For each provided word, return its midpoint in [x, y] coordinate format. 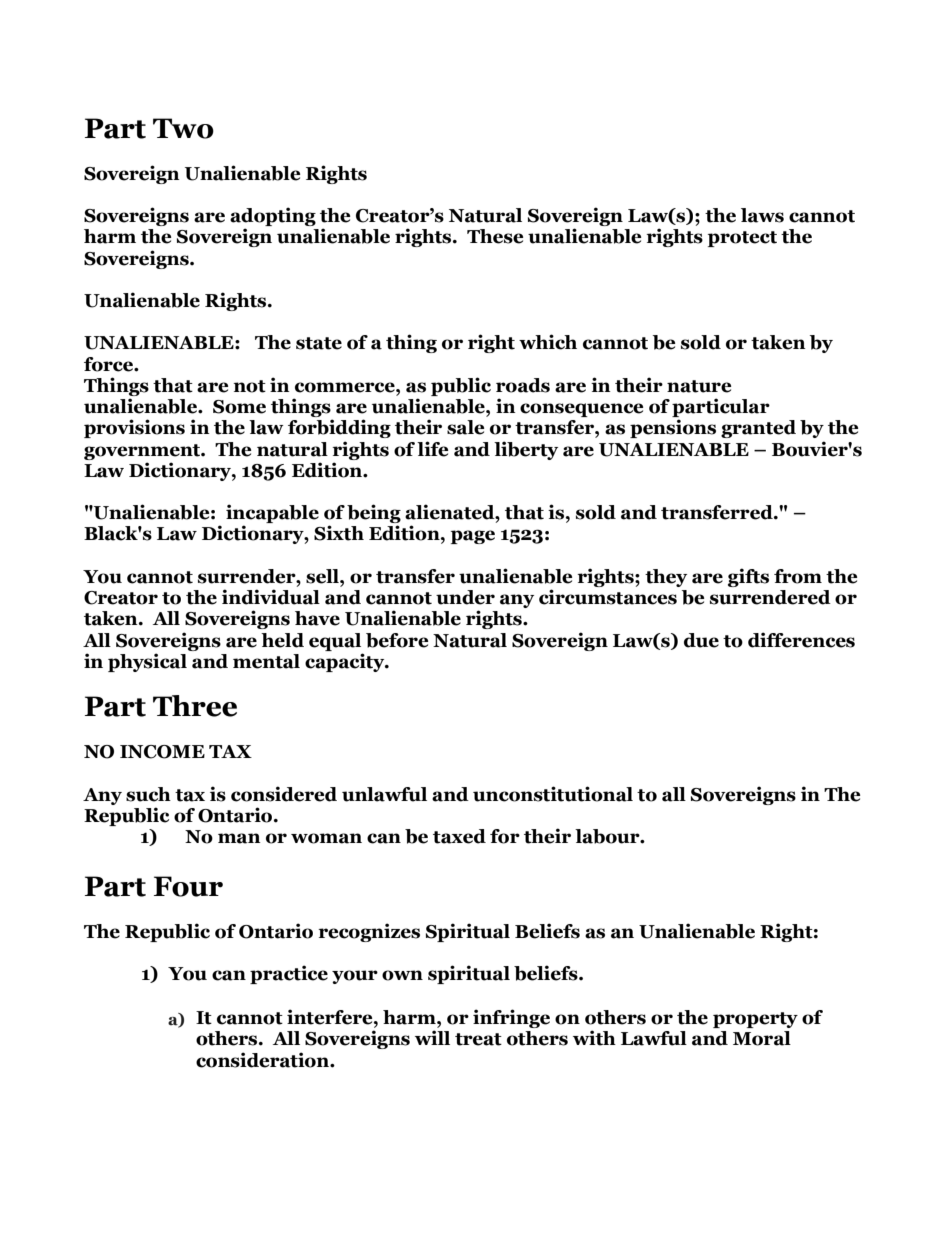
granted [758, 429]
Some [239, 407]
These [495, 236]
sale [466, 427]
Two [183, 128]
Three [195, 706]
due [701, 640]
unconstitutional [553, 794]
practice [289, 974]
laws [762, 215]
